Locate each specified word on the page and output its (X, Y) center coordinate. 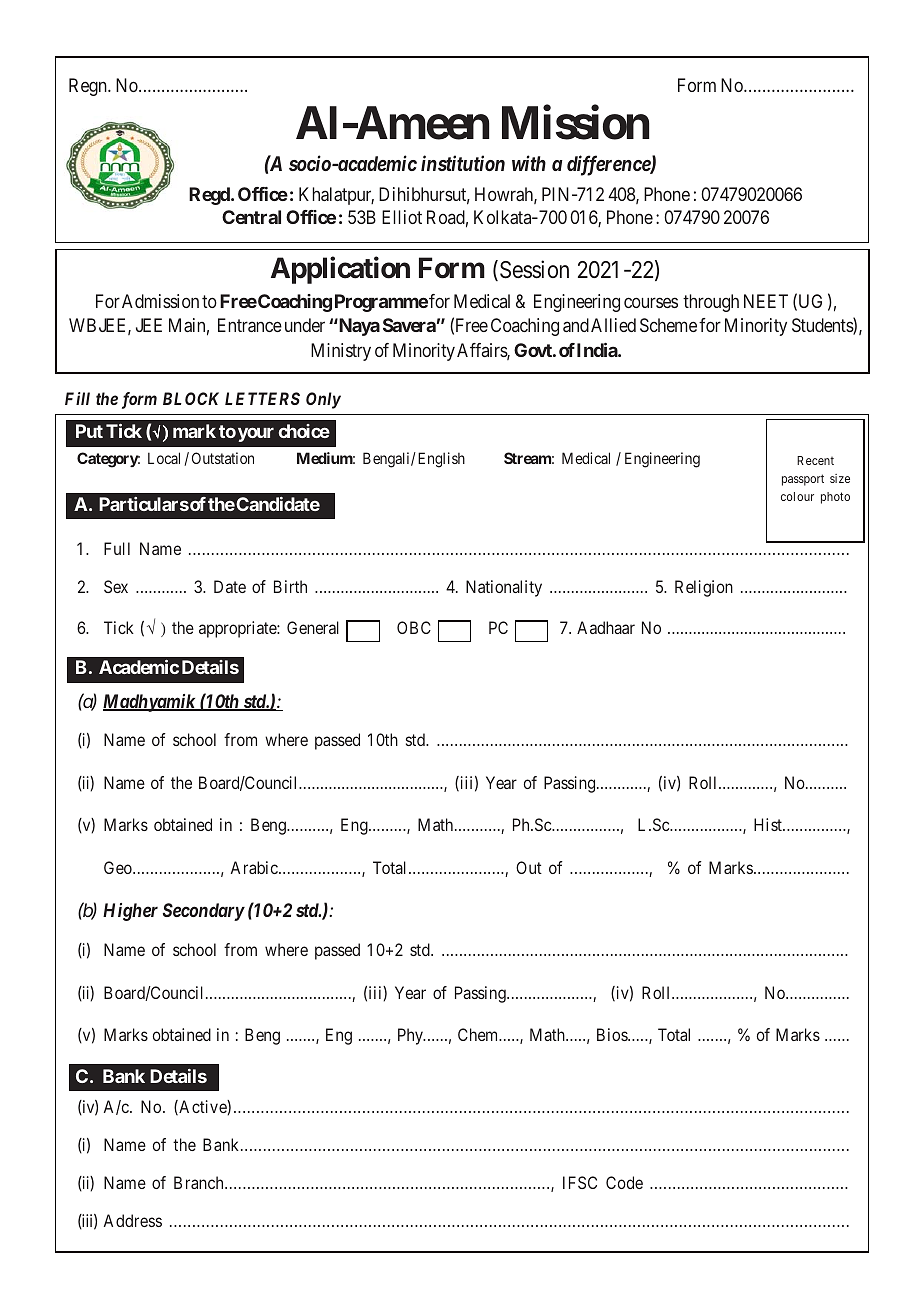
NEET (766, 301)
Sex (116, 586)
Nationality (504, 588)
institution (463, 163)
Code (624, 1182)
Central (251, 217)
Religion (704, 588)
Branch (200, 1182)
